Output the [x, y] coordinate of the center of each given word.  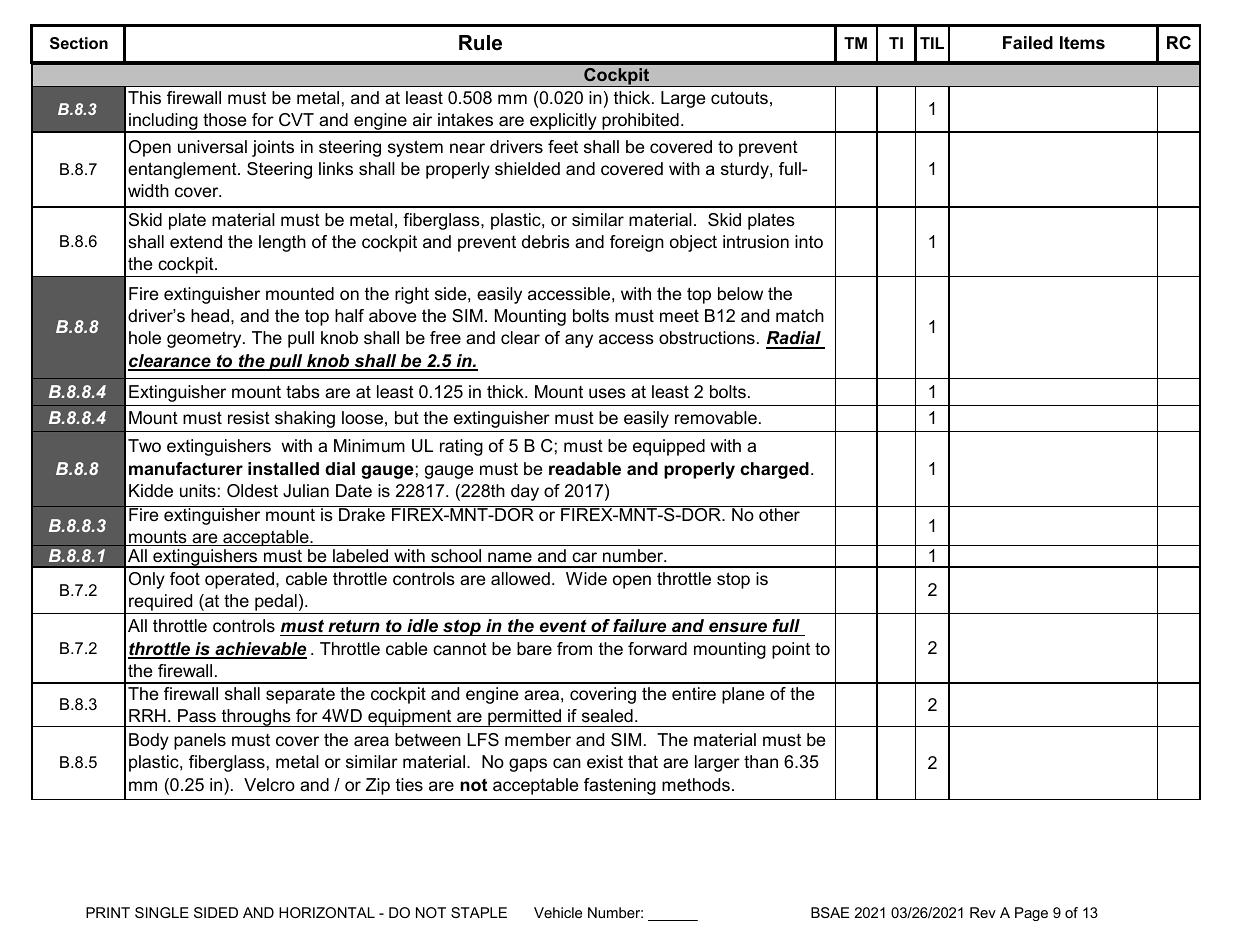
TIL [932, 43]
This [144, 98]
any [579, 341]
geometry [205, 339]
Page [1031, 914]
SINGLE [162, 912]
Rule [480, 43]
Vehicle [558, 912]
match [800, 316]
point [791, 650]
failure [639, 626]
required [161, 604]
